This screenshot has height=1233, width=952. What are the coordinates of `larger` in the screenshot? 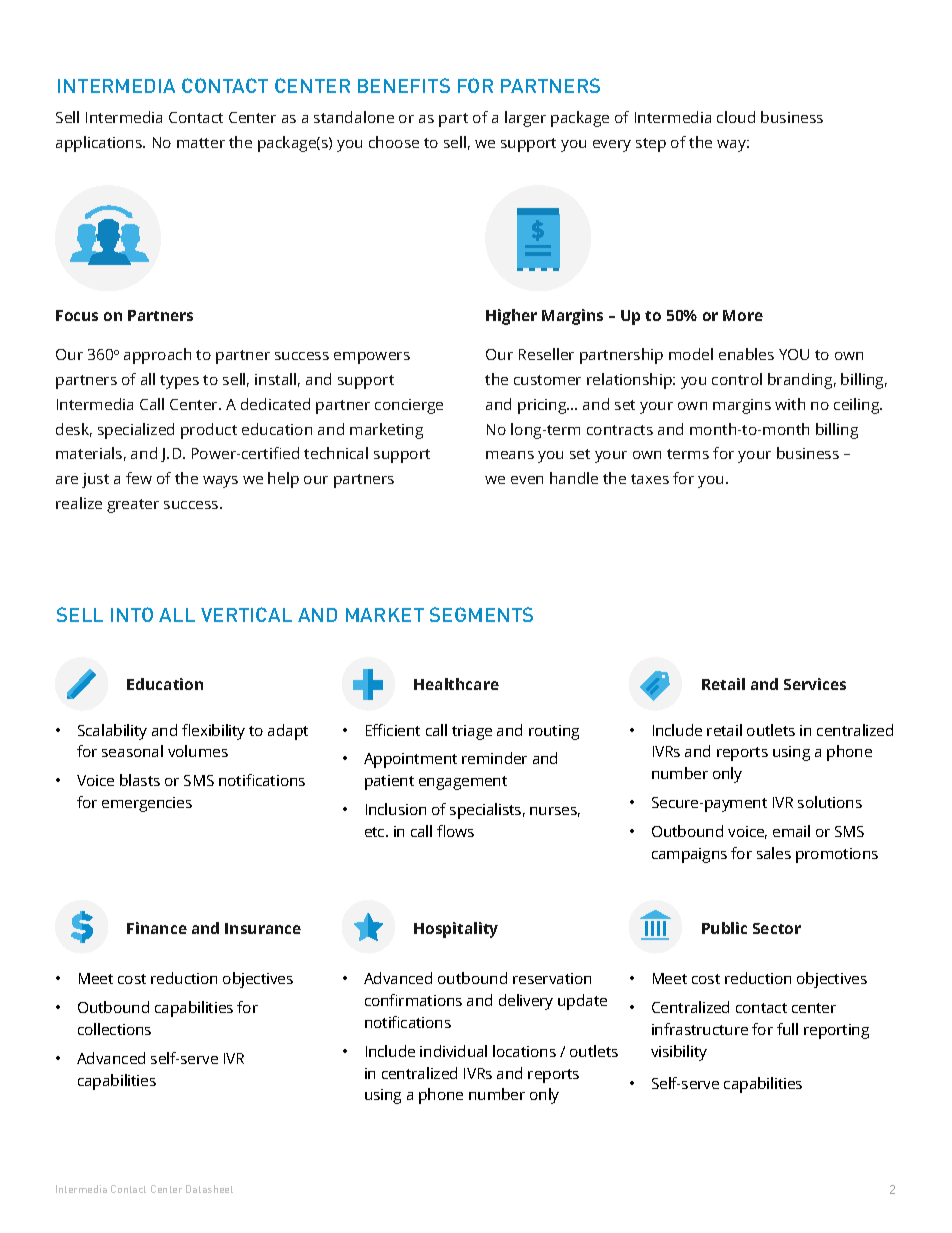 It's located at (525, 119).
